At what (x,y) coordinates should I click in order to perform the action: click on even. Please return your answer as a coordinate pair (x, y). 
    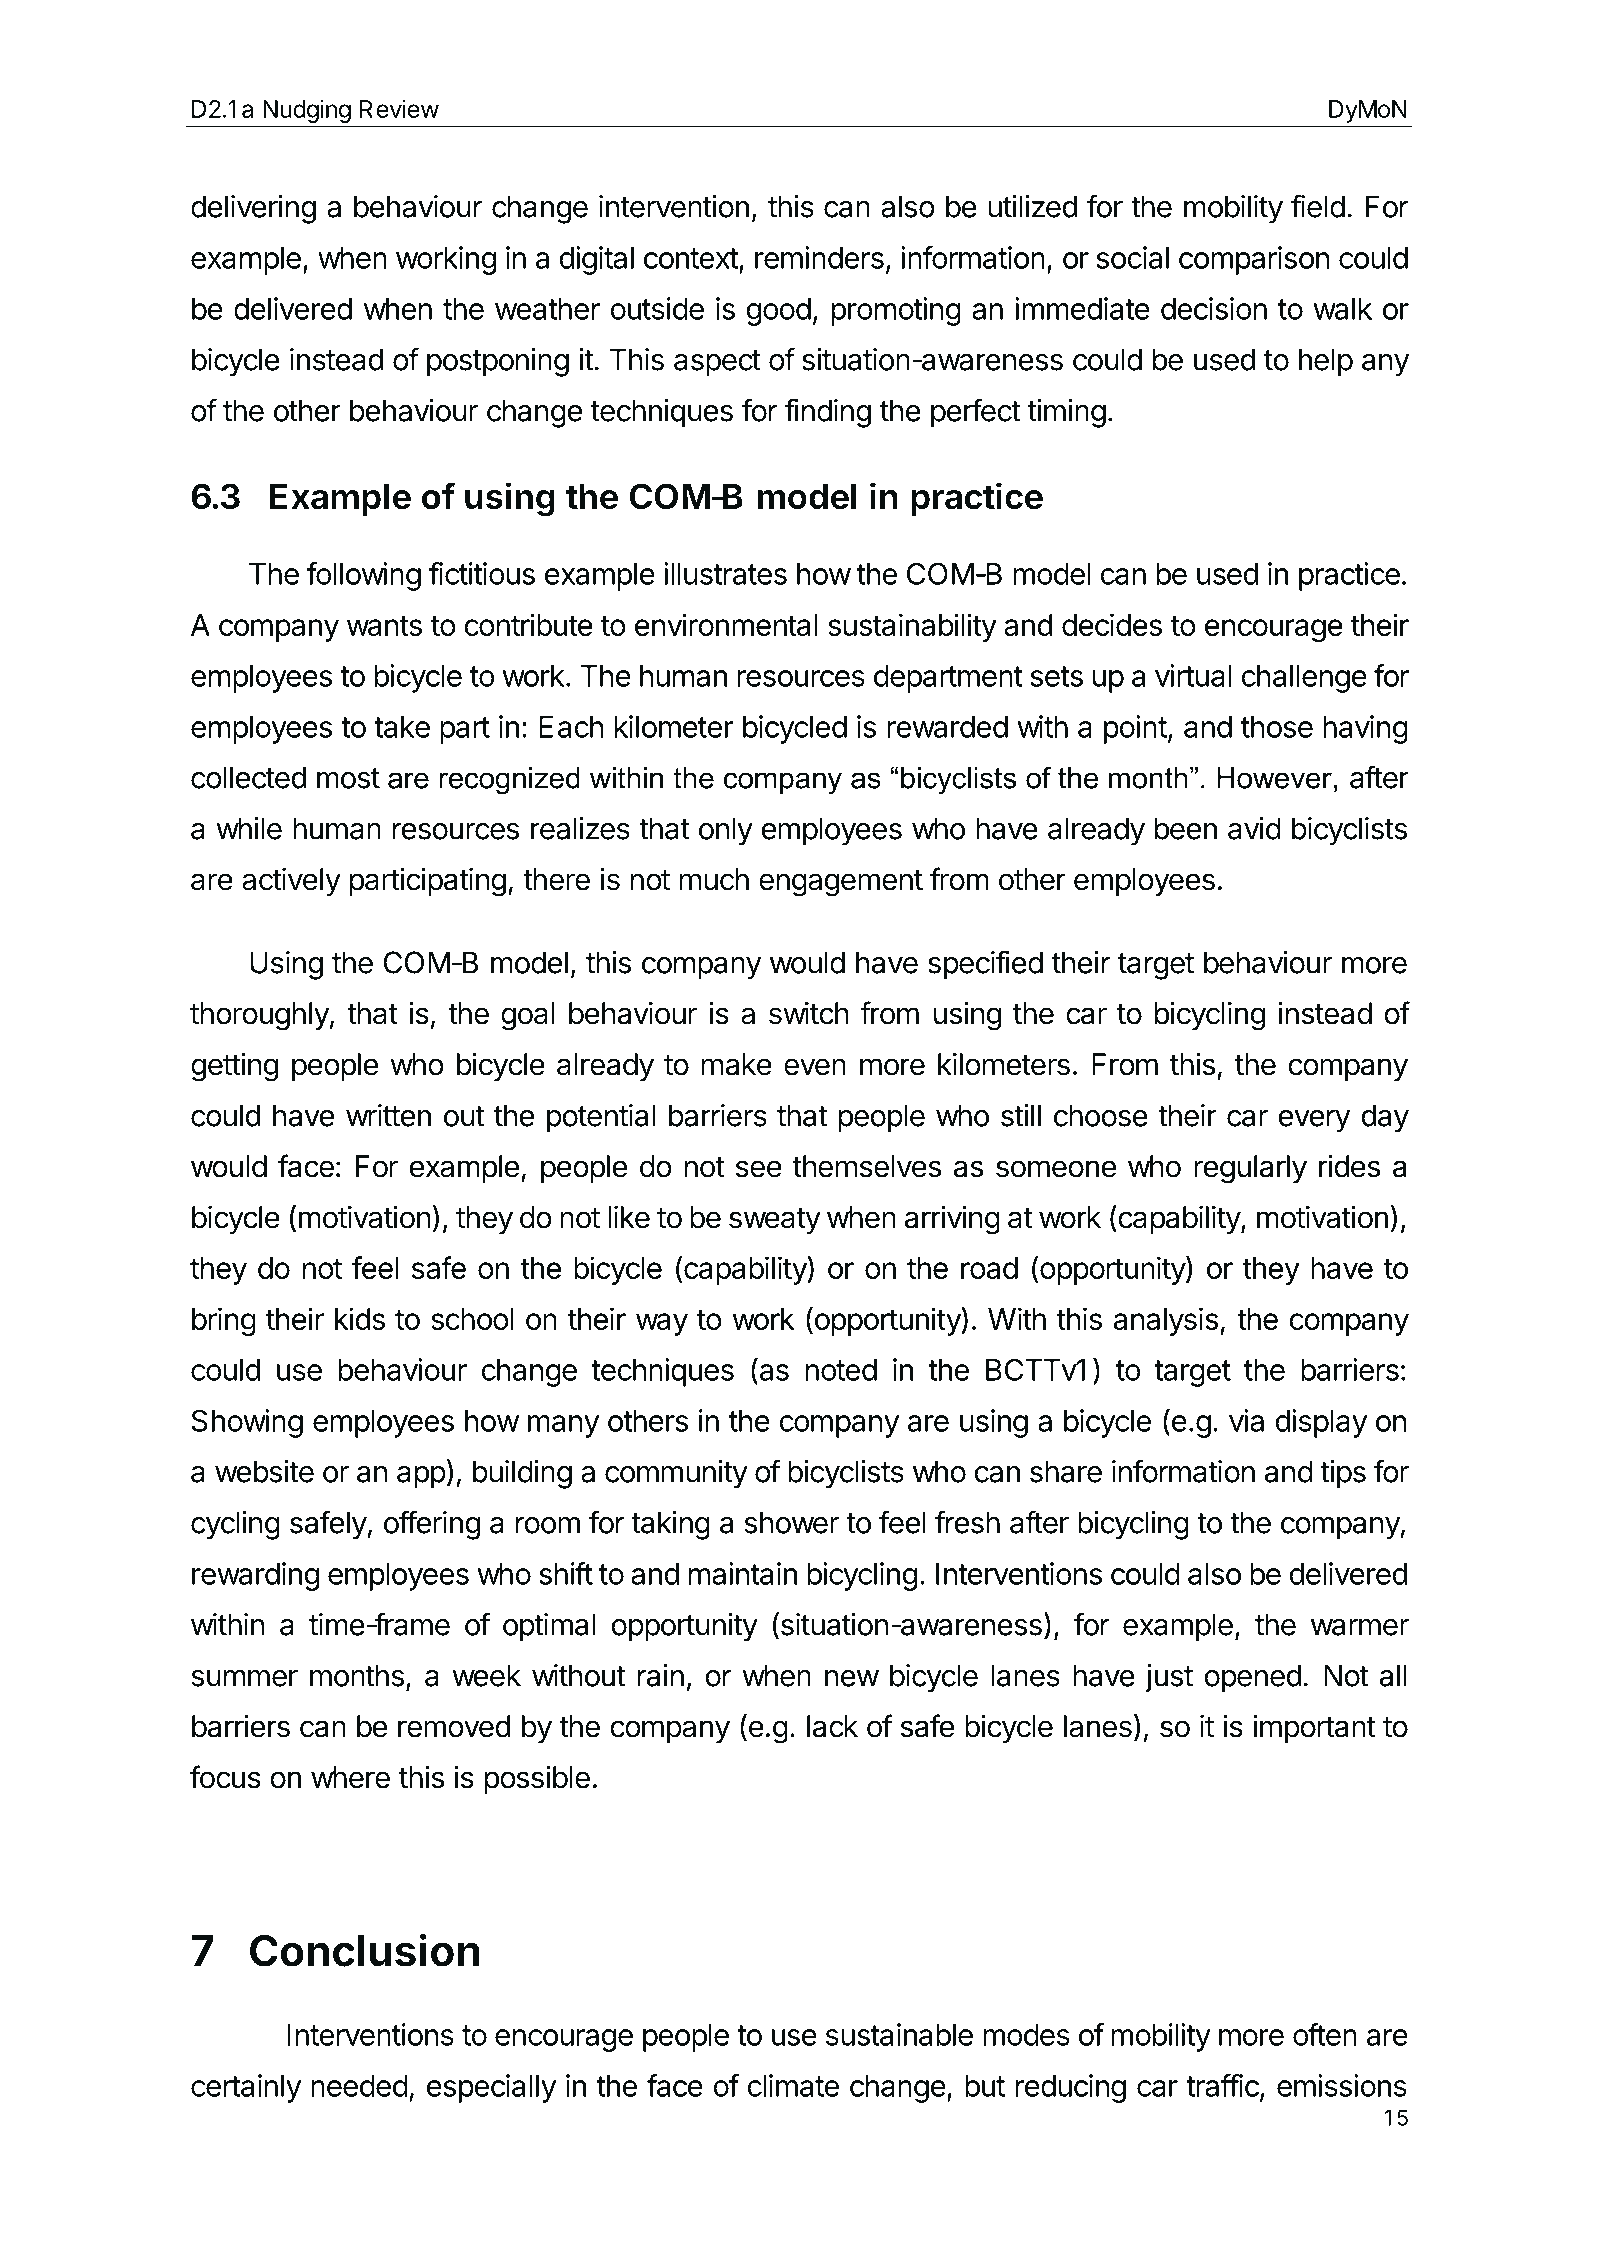
    Looking at the image, I should click on (815, 1067).
